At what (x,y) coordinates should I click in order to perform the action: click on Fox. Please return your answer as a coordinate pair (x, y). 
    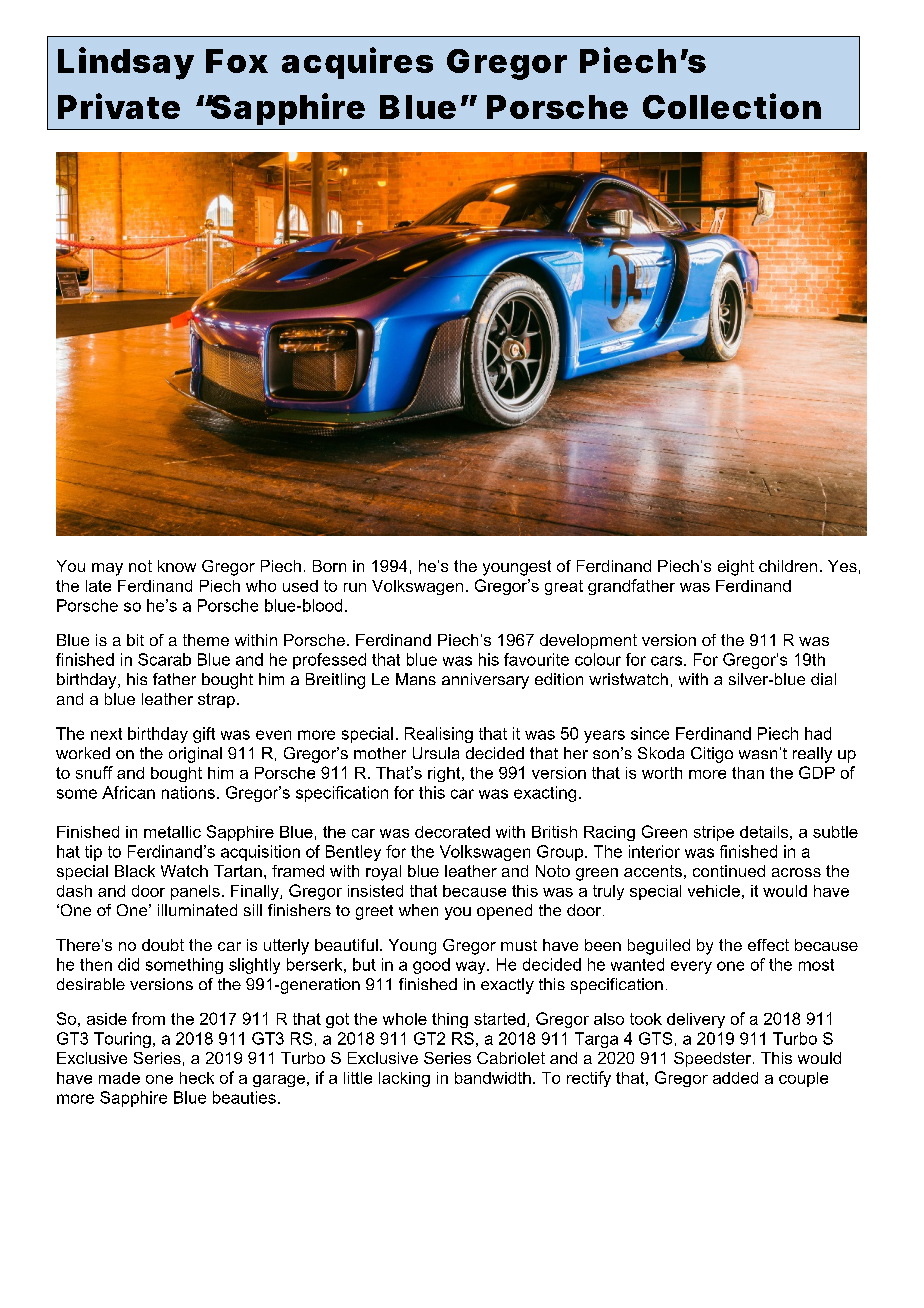
    Looking at the image, I should click on (236, 61).
